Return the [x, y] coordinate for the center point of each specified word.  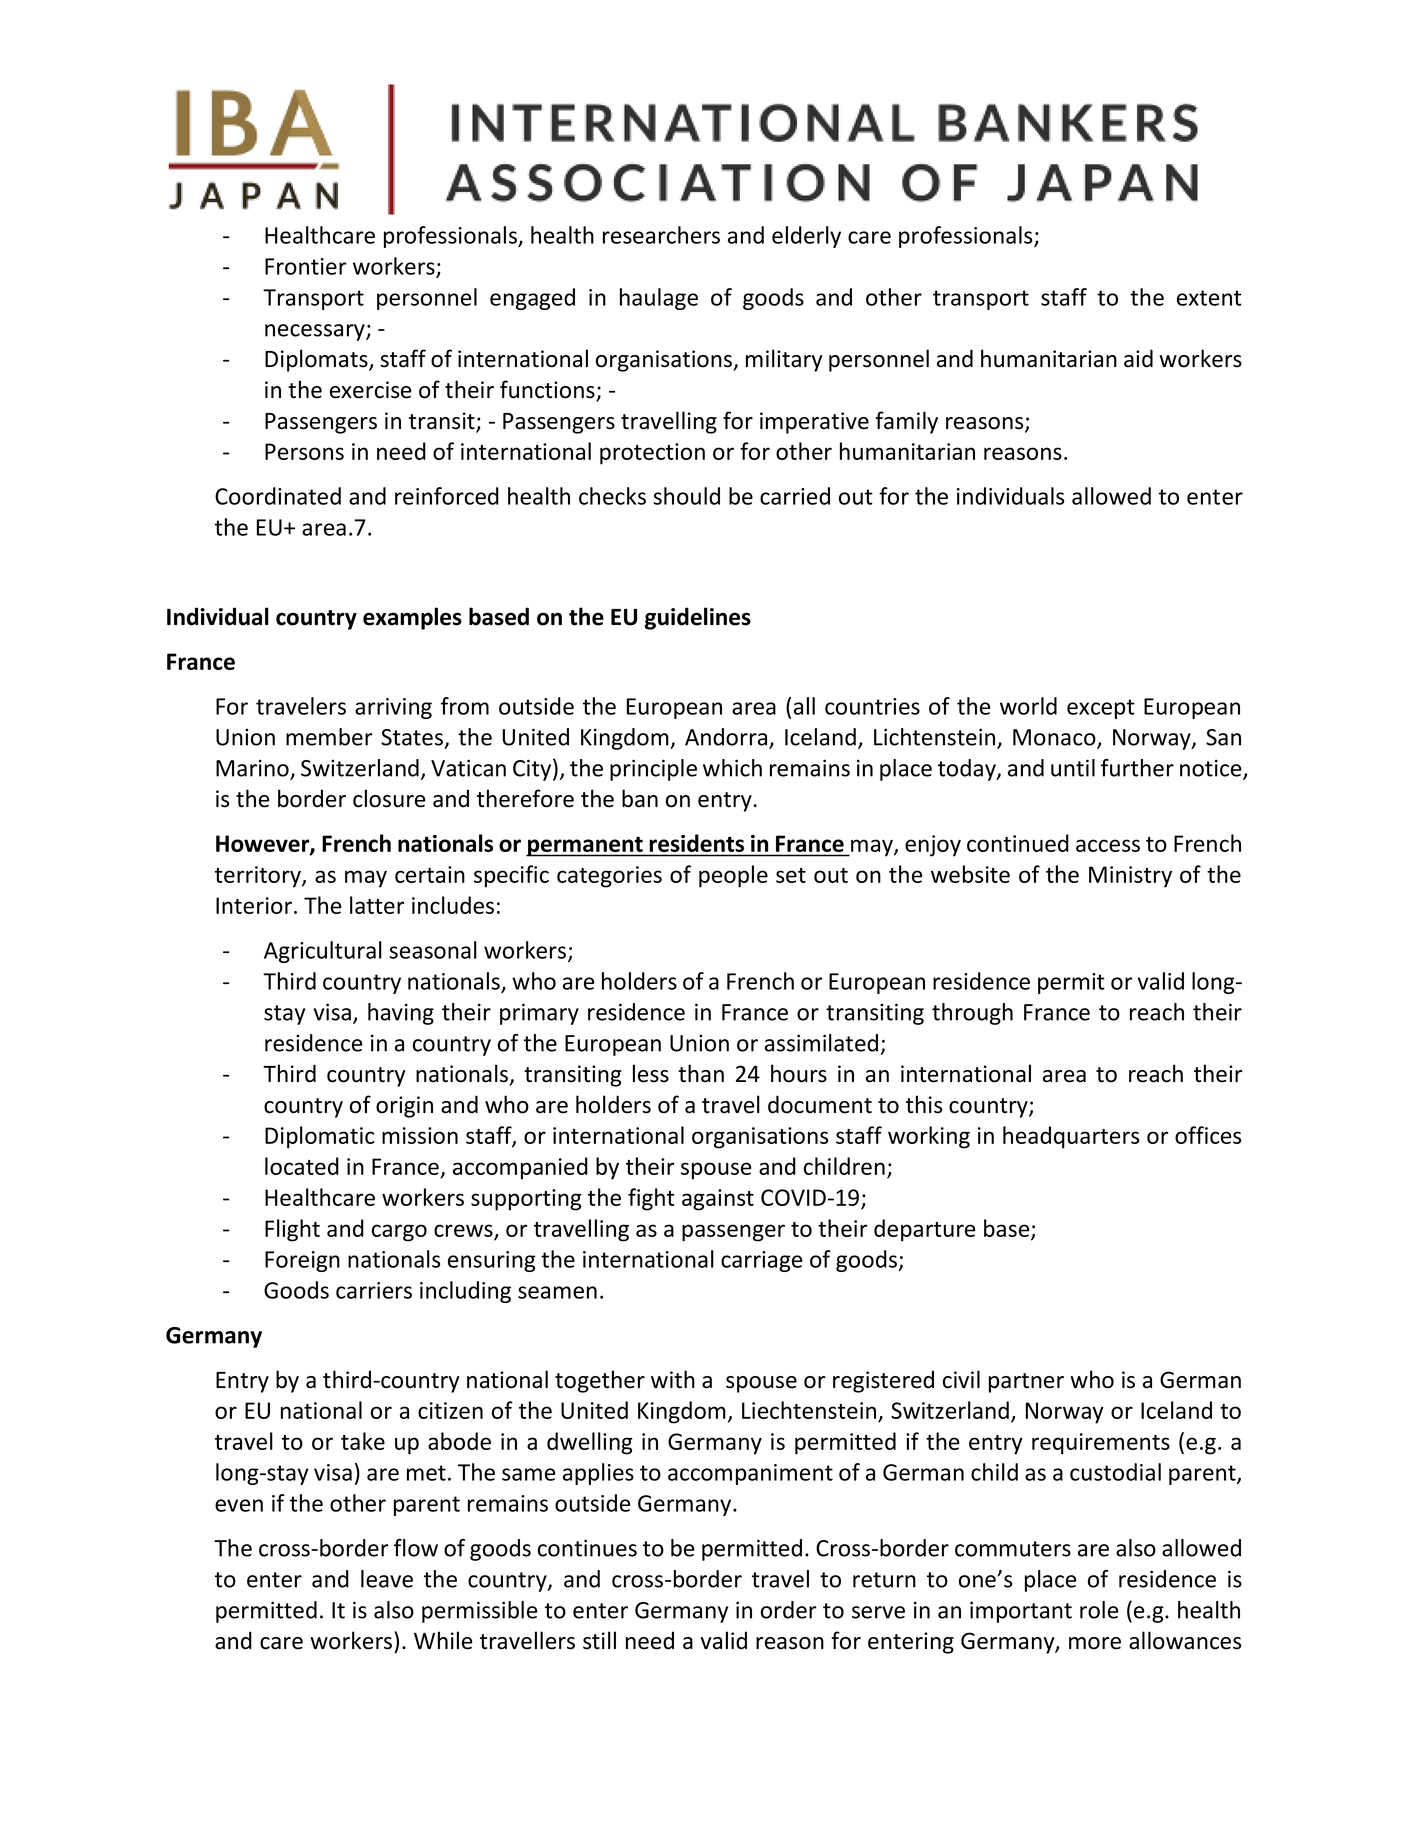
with [673, 1379]
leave [387, 1579]
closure [389, 798]
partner [1026, 1383]
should [686, 496]
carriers [374, 1290]
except [1101, 709]
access [1108, 845]
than [701, 1073]
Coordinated [278, 496]
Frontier [306, 266]
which [732, 768]
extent [1209, 298]
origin [404, 1107]
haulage [659, 299]
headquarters [1071, 1137]
